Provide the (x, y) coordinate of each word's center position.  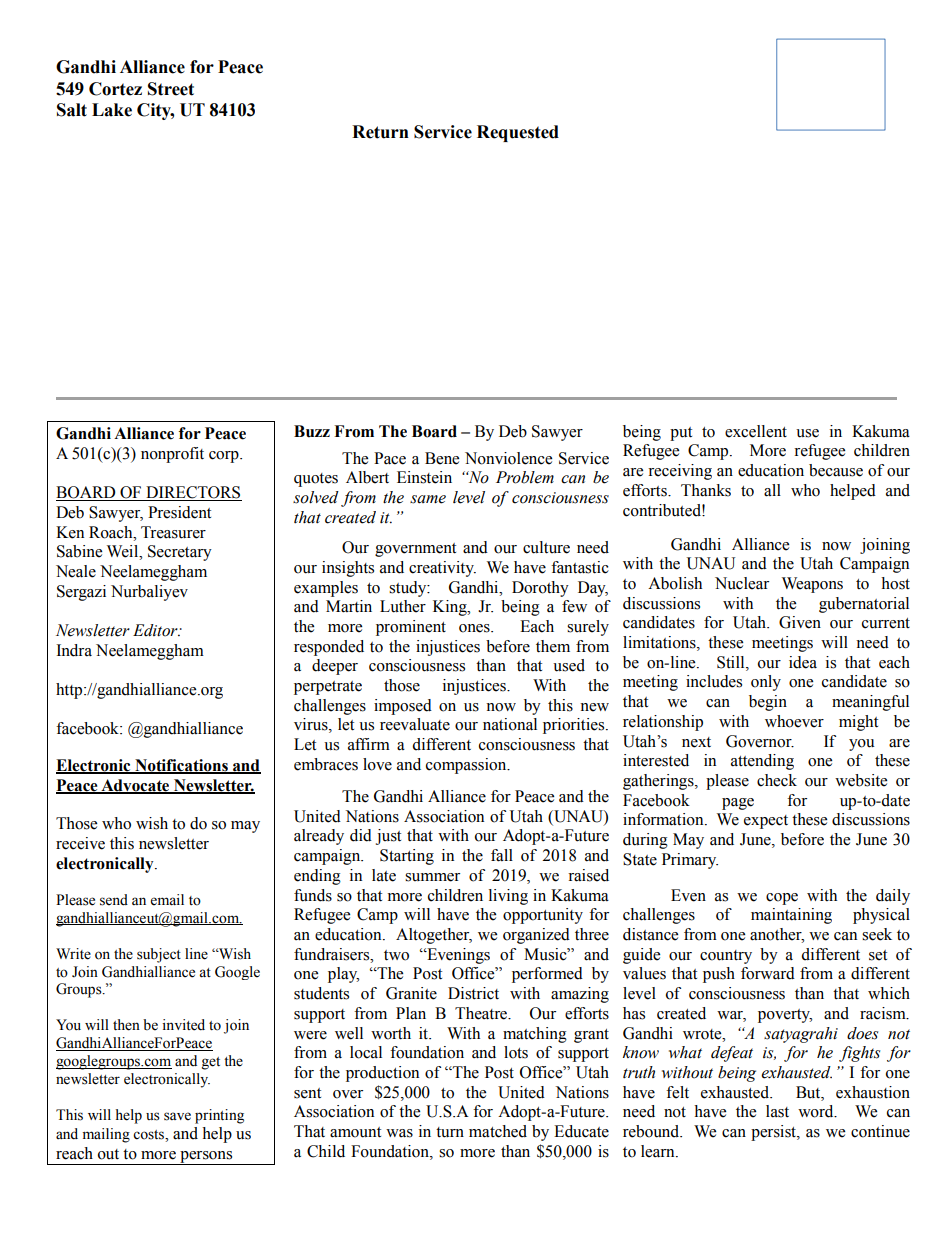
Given (800, 622)
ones (475, 628)
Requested (518, 133)
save (177, 1116)
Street (171, 89)
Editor (156, 630)
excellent (756, 431)
